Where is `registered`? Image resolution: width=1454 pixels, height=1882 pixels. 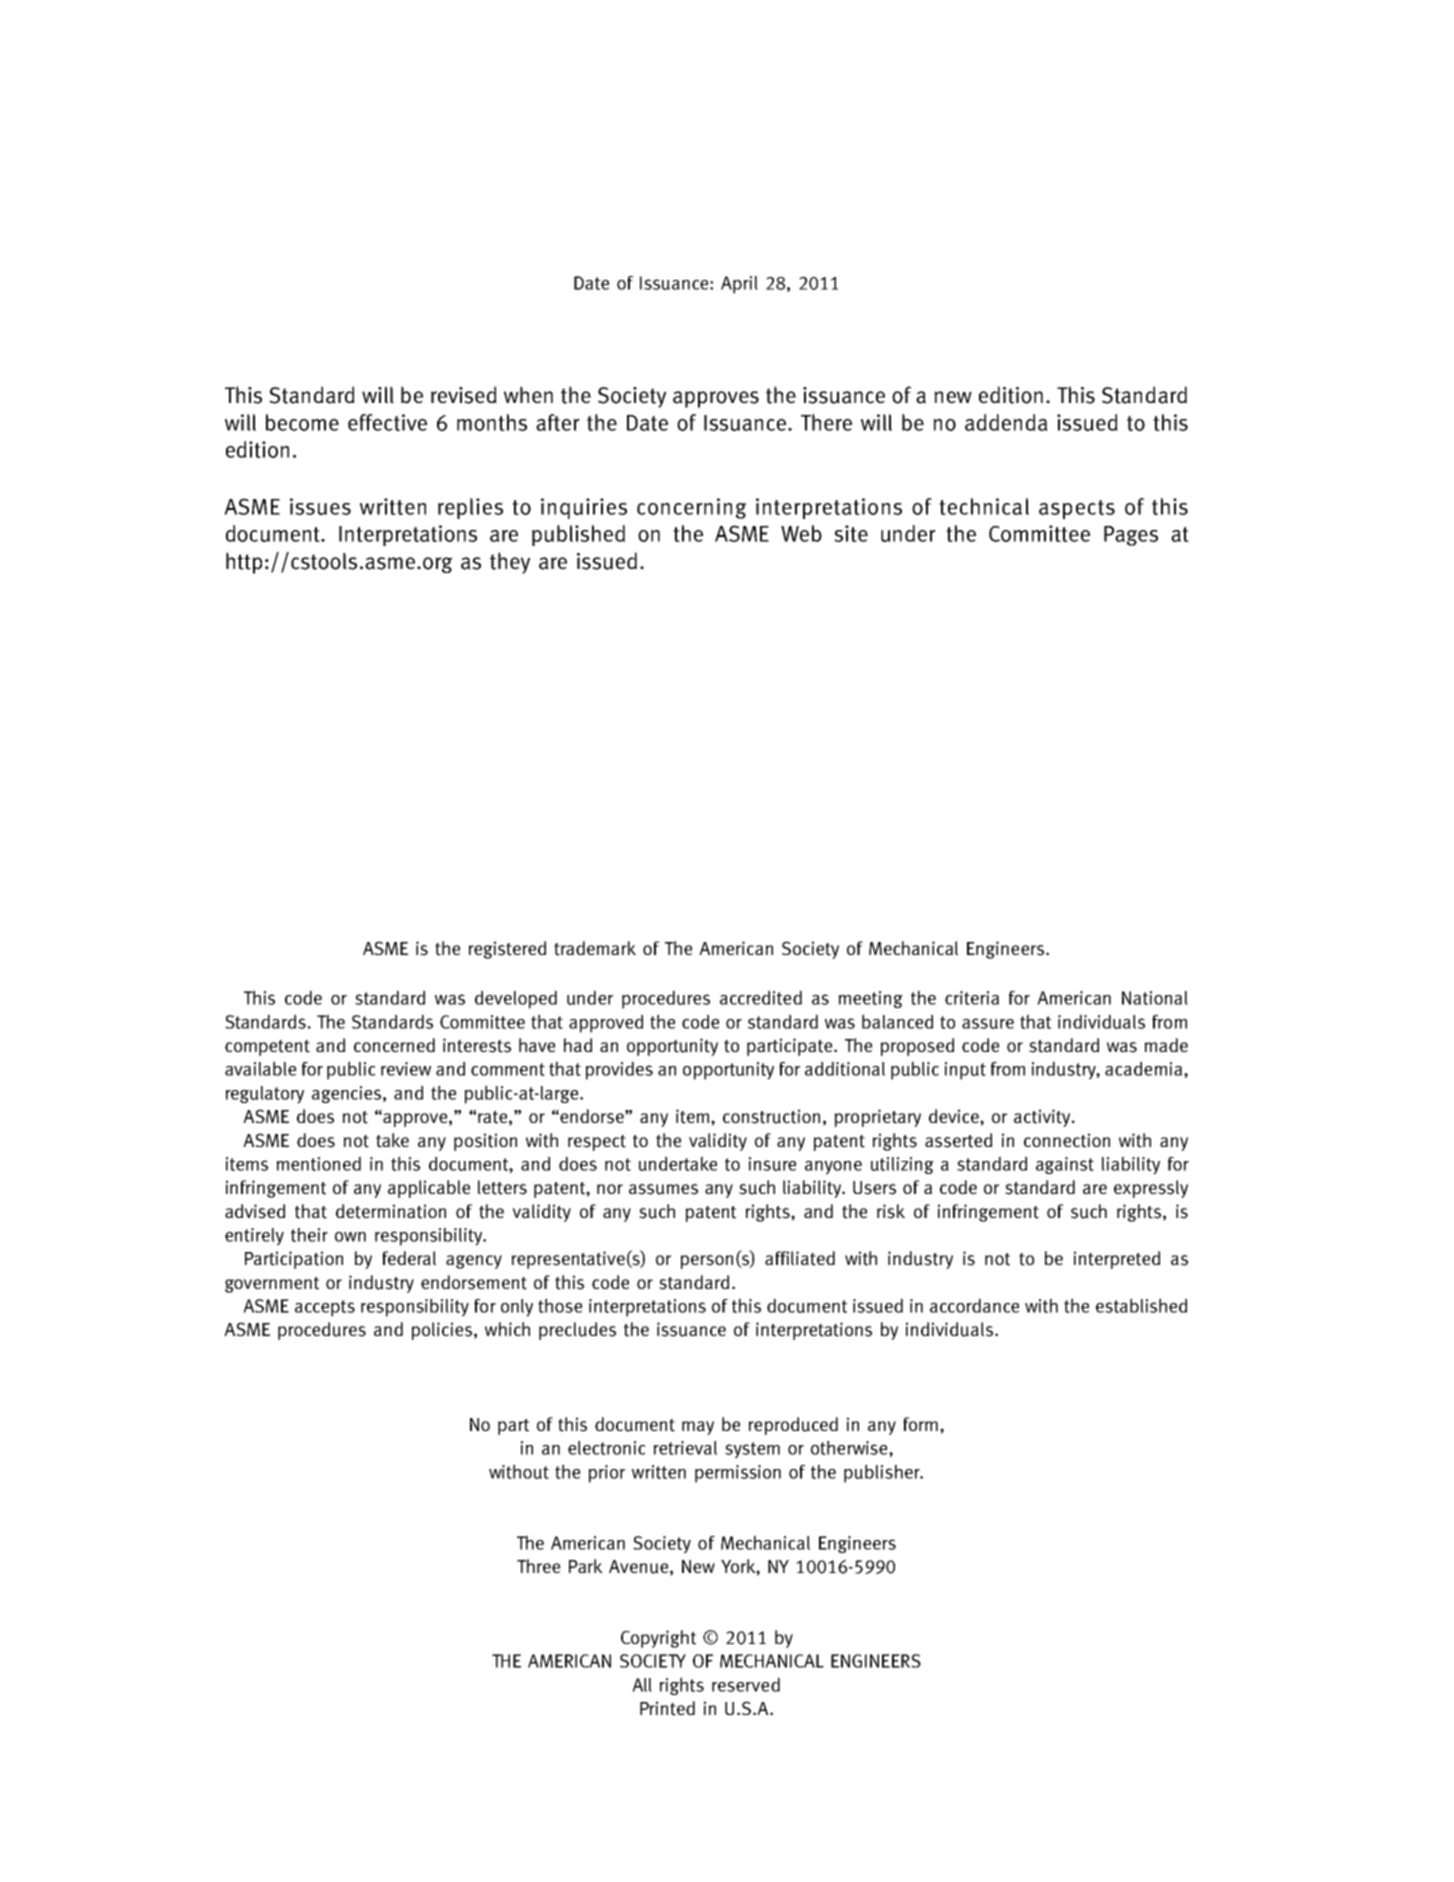 registered is located at coordinates (507, 950).
